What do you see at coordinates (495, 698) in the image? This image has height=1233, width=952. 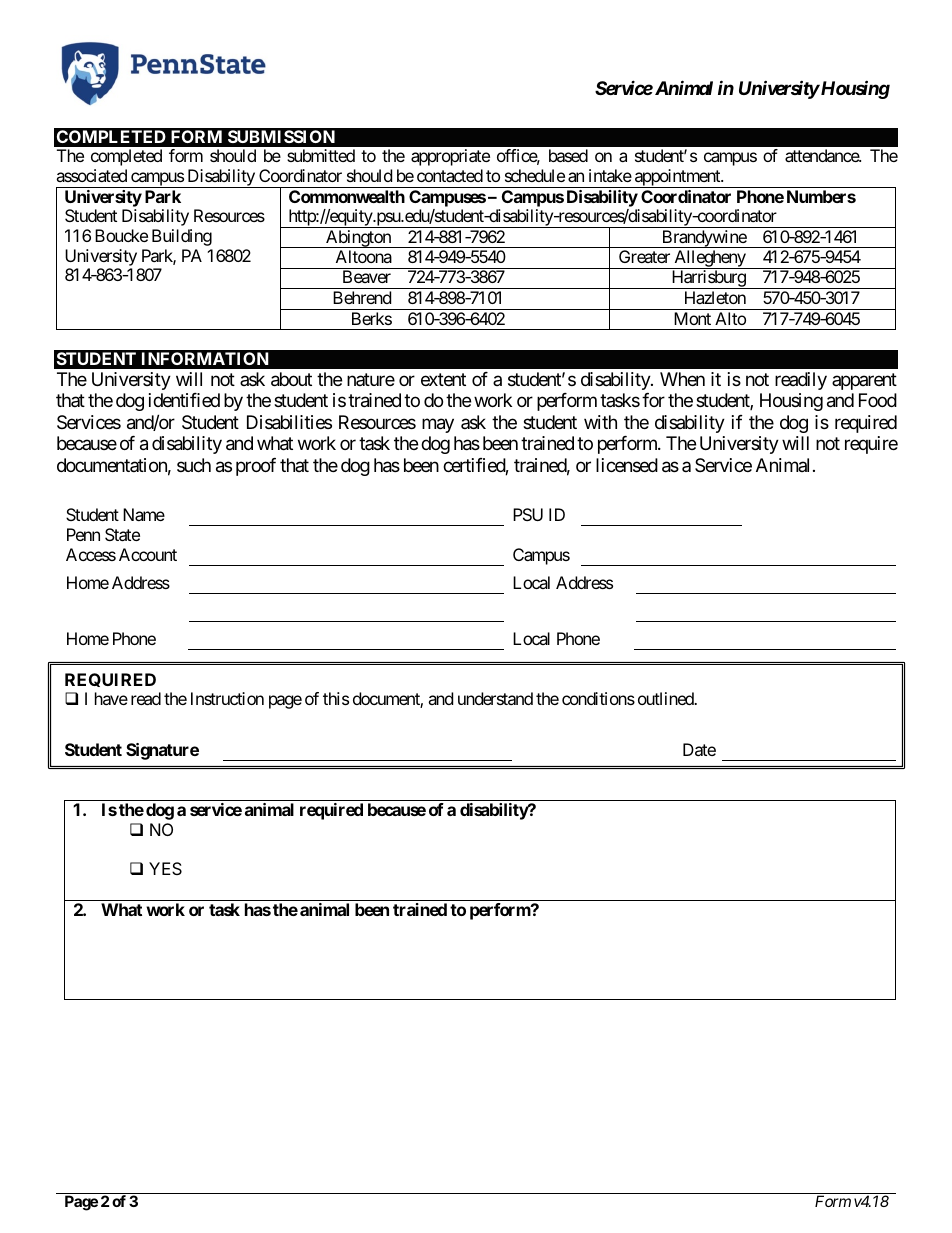 I see `understand` at bounding box center [495, 698].
